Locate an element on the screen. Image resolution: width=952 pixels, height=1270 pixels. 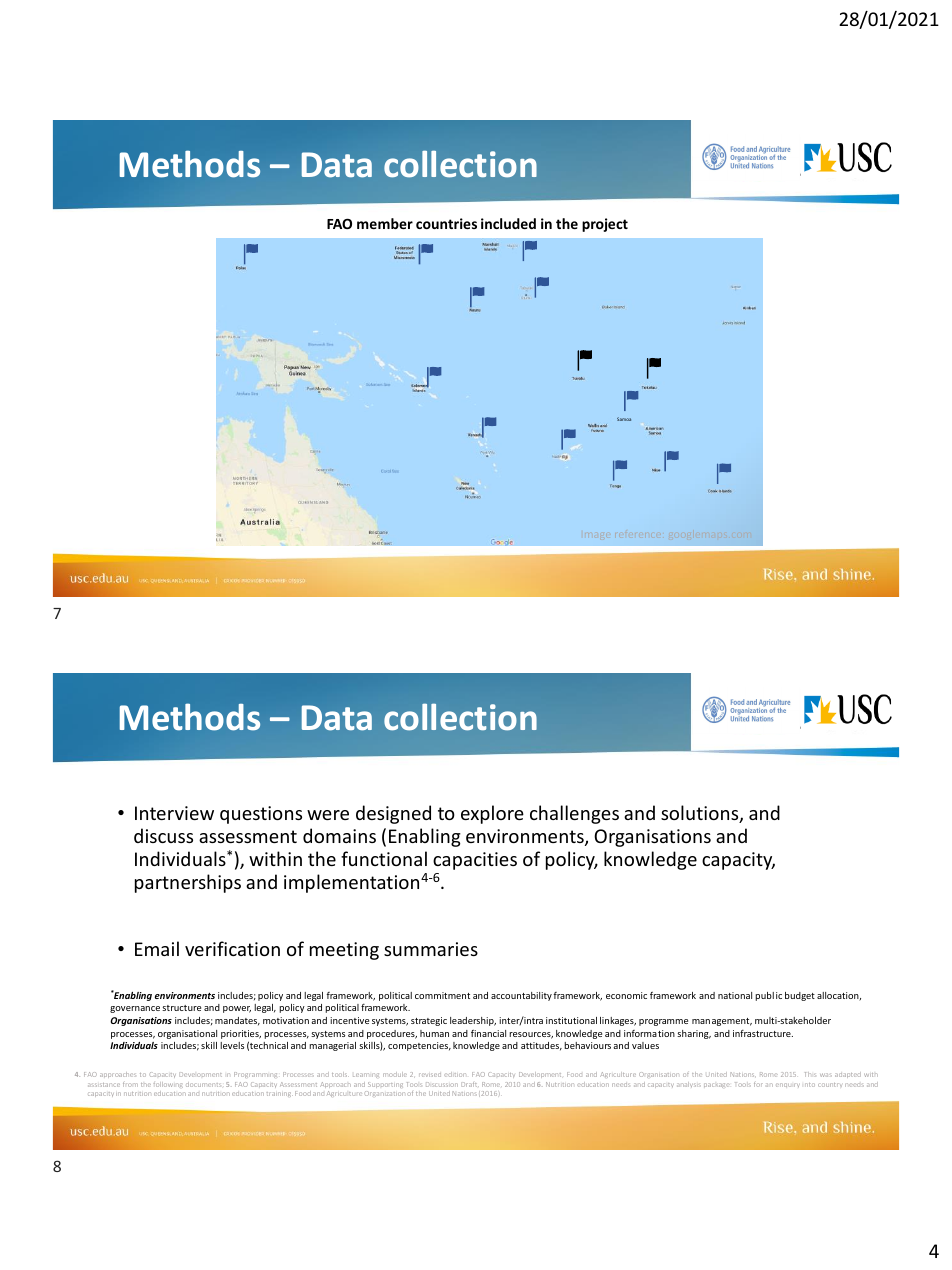
countries is located at coordinates (446, 223).
